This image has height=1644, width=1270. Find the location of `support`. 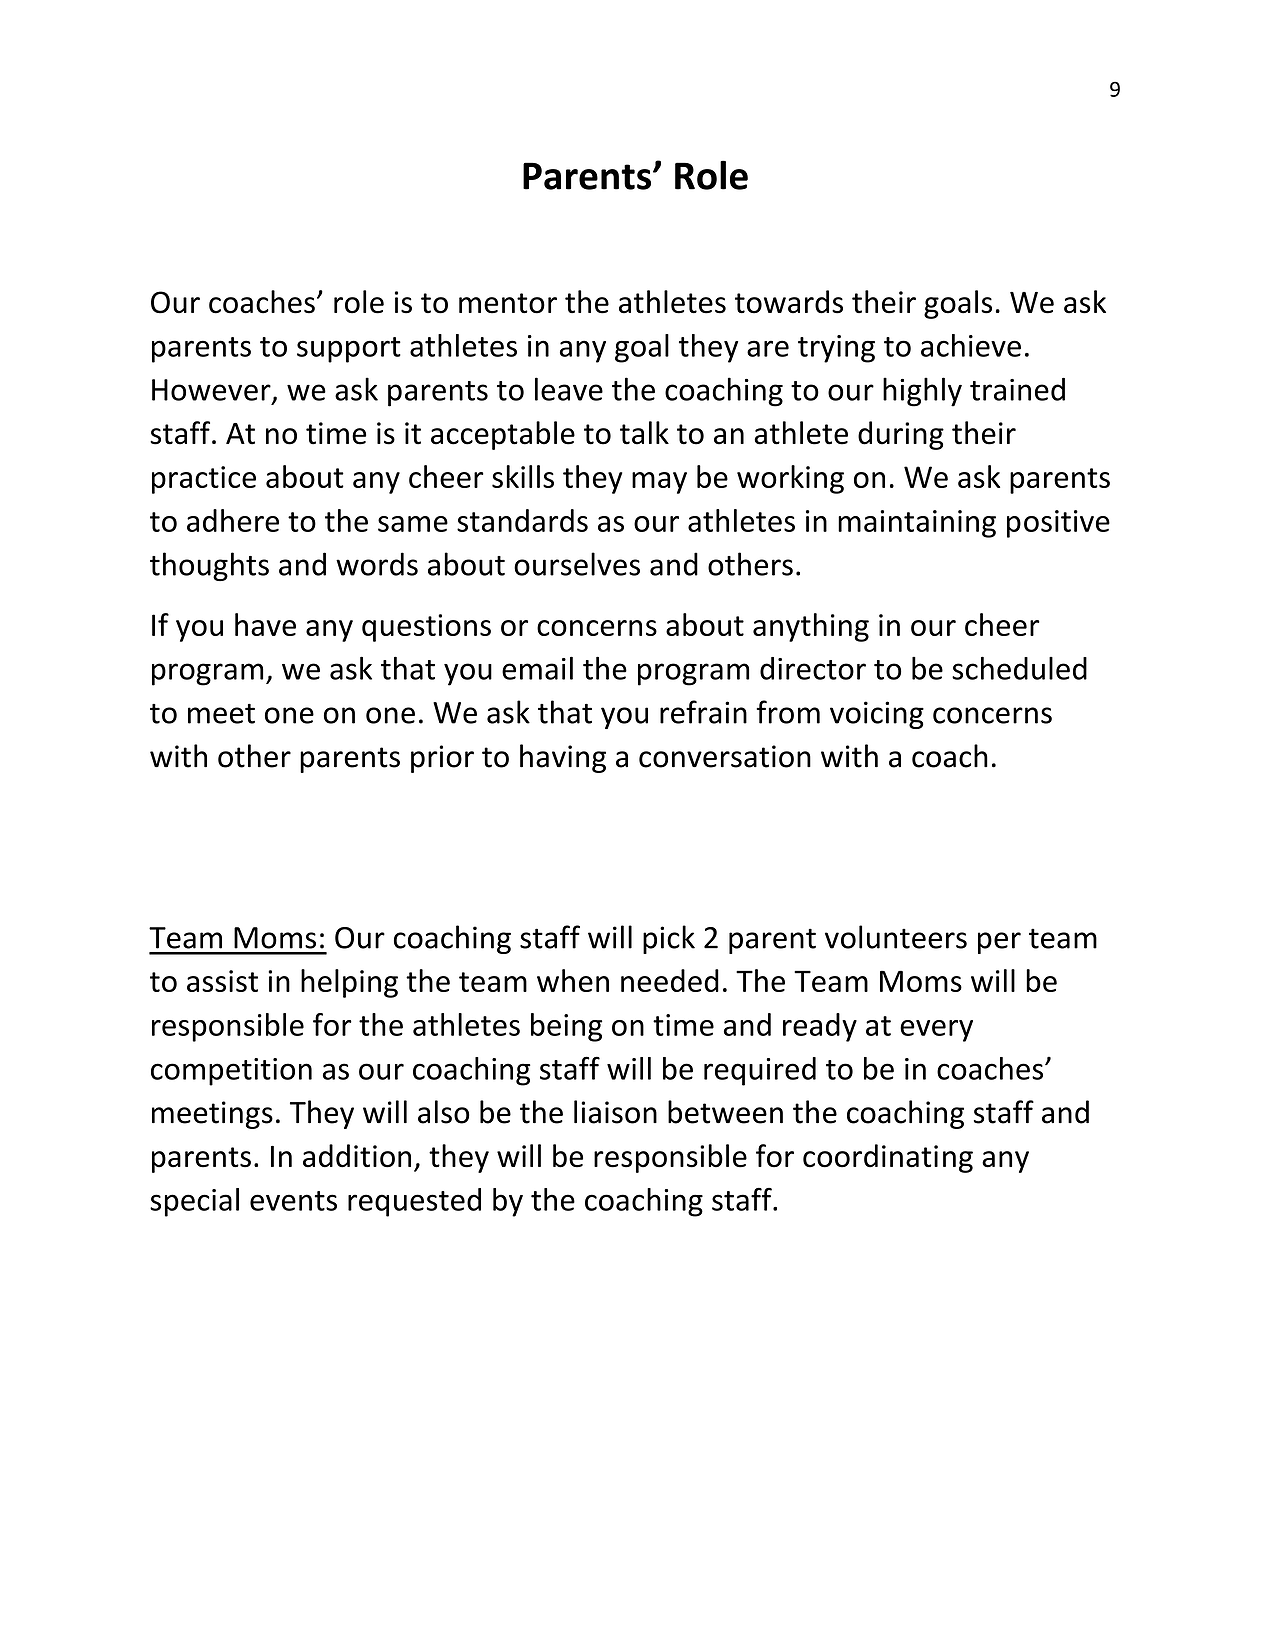

support is located at coordinates (349, 350).
